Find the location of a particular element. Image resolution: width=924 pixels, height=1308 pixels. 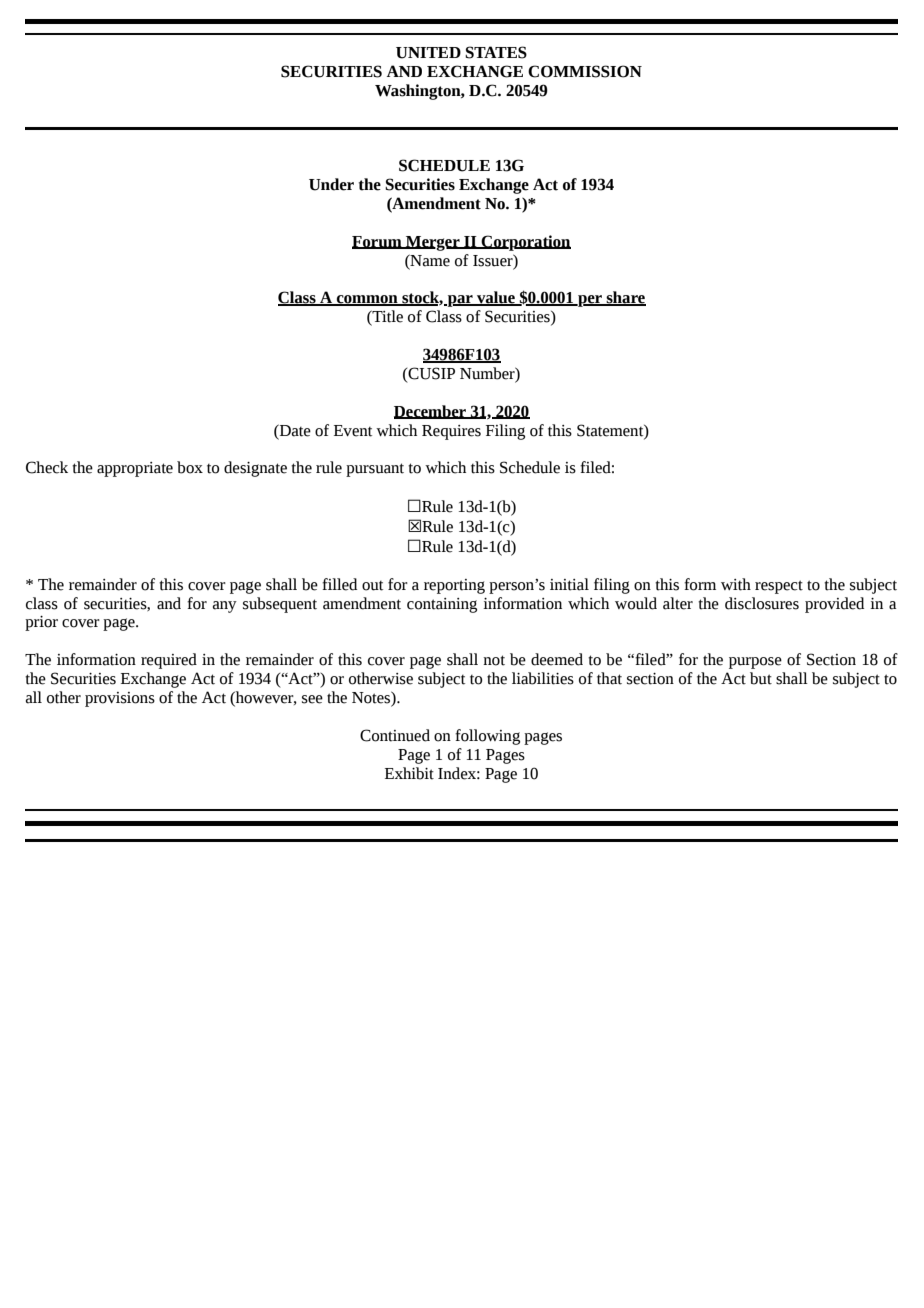

but is located at coordinates (761, 678).
